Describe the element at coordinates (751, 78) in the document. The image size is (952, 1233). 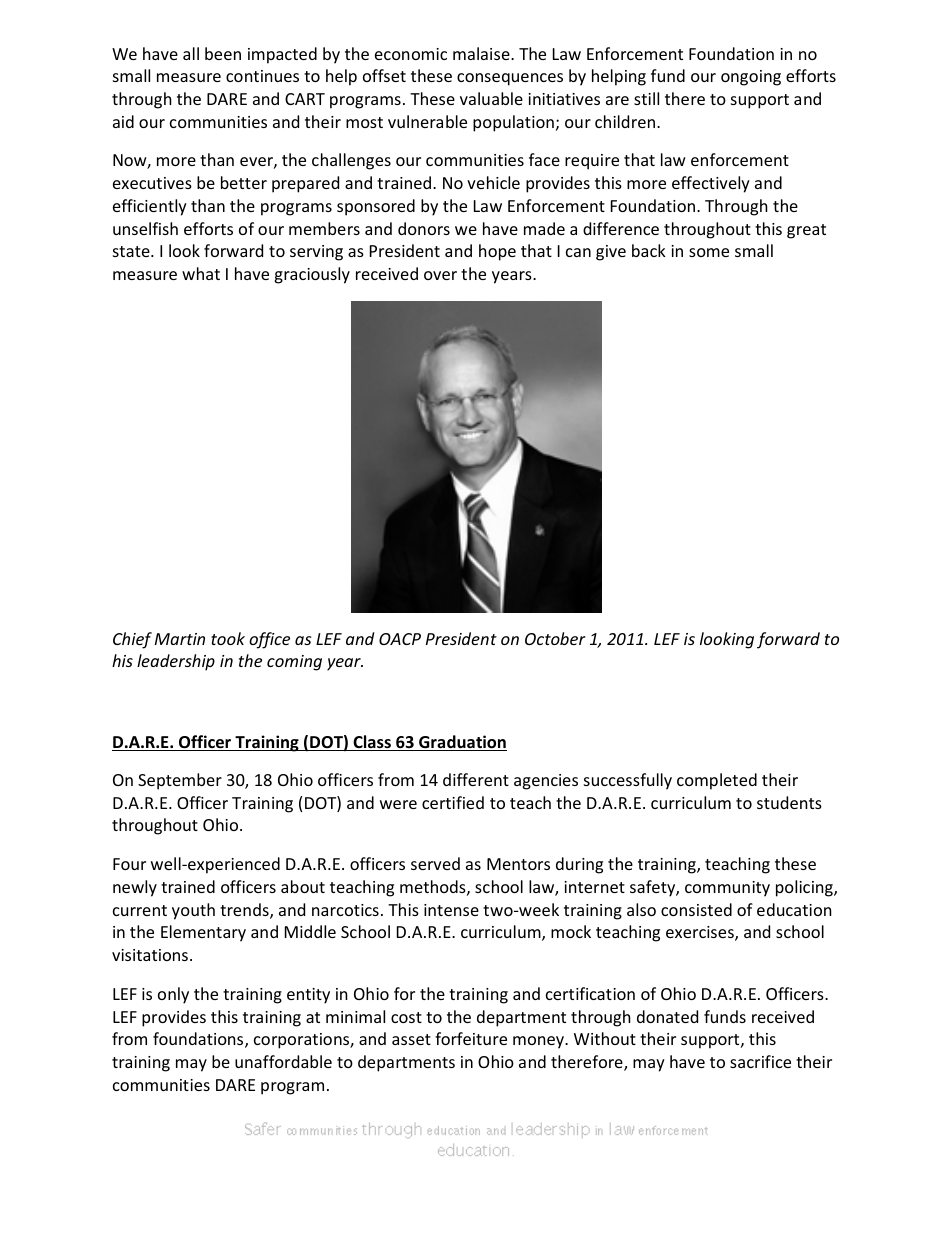
I see `ongoing` at that location.
